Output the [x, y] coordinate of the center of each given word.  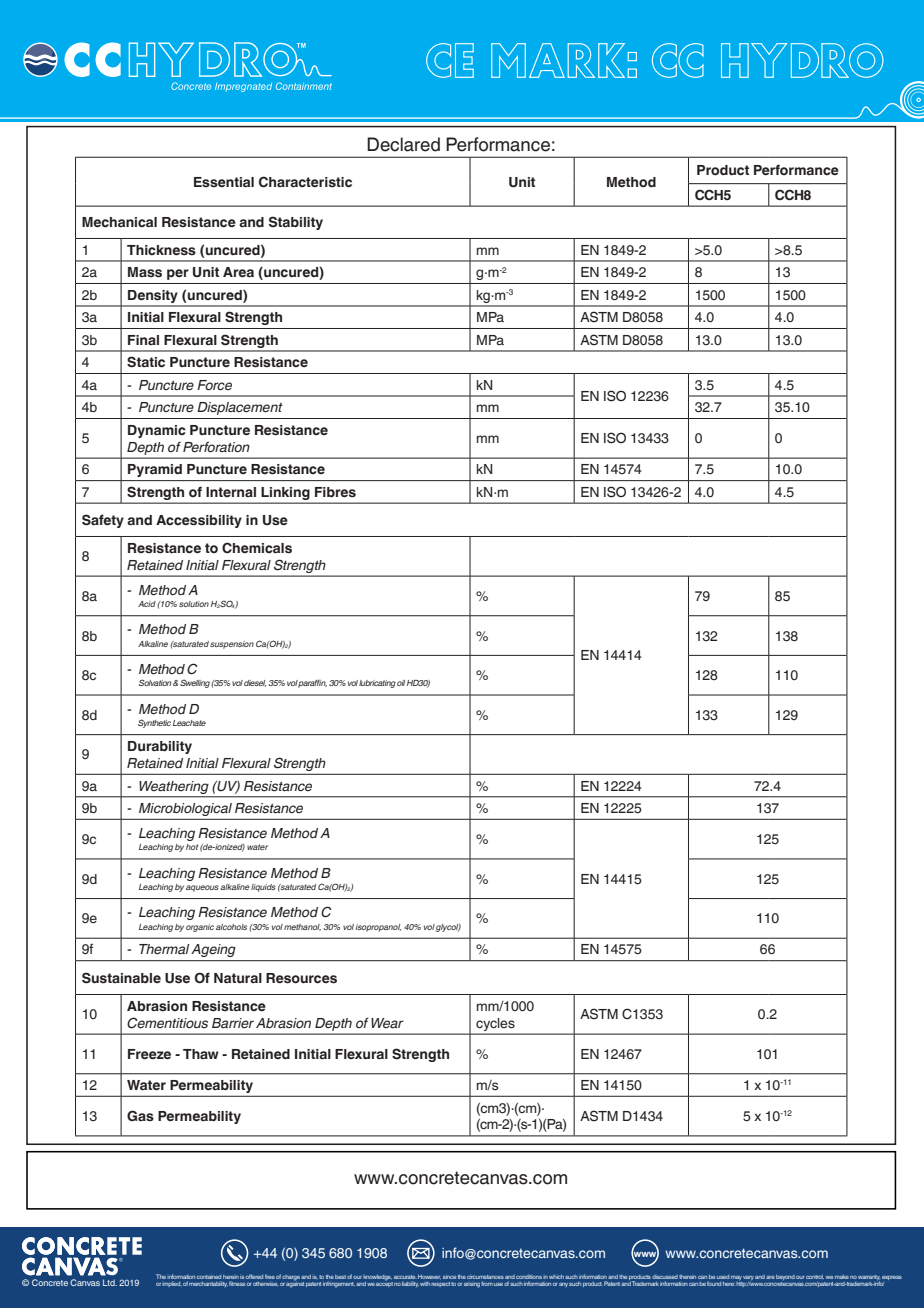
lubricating [377, 684]
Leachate [189, 723]
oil [401, 683]
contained [209, 1277]
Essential [224, 182]
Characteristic [305, 182]
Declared [403, 144]
